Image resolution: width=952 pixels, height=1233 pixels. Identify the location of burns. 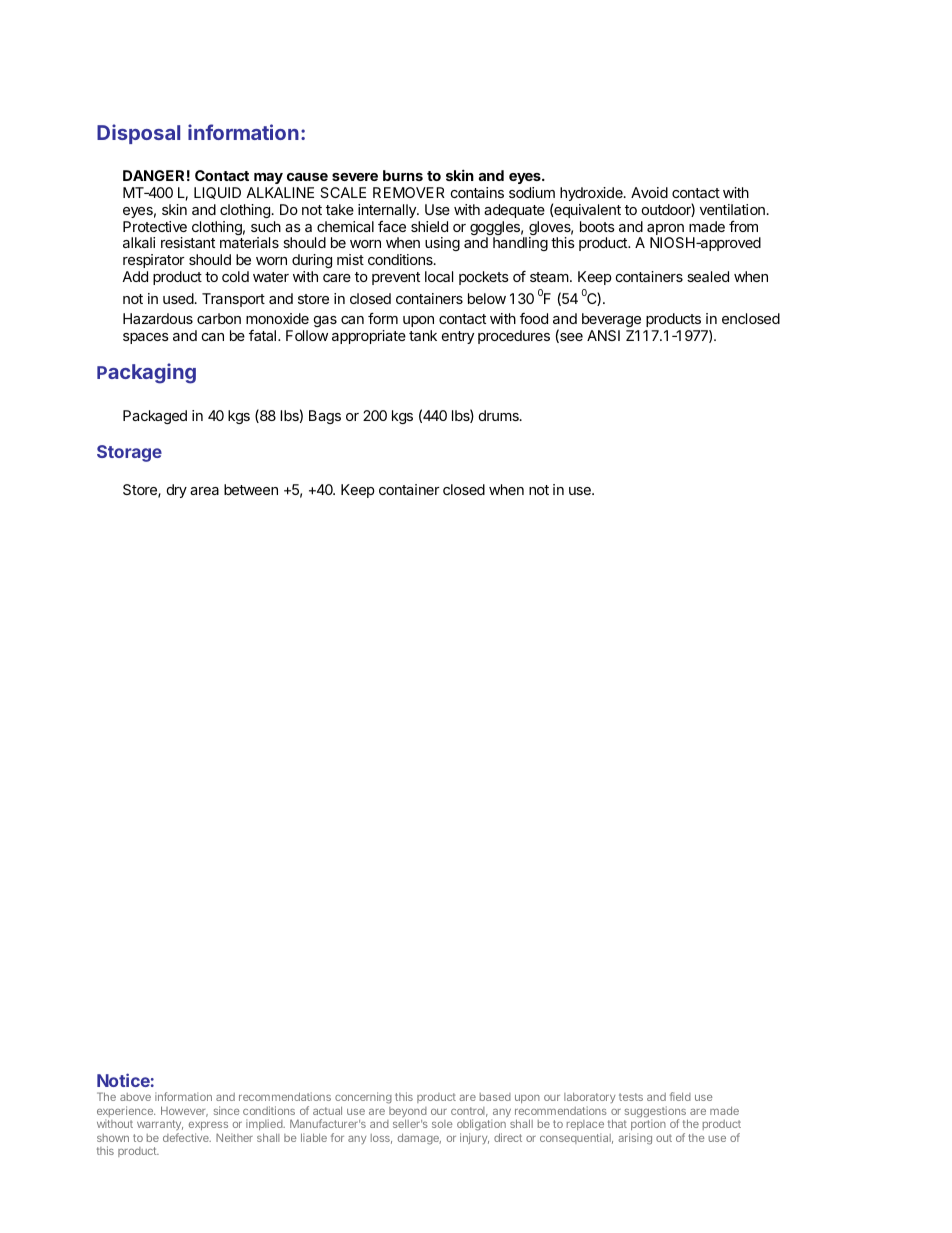
(403, 175).
